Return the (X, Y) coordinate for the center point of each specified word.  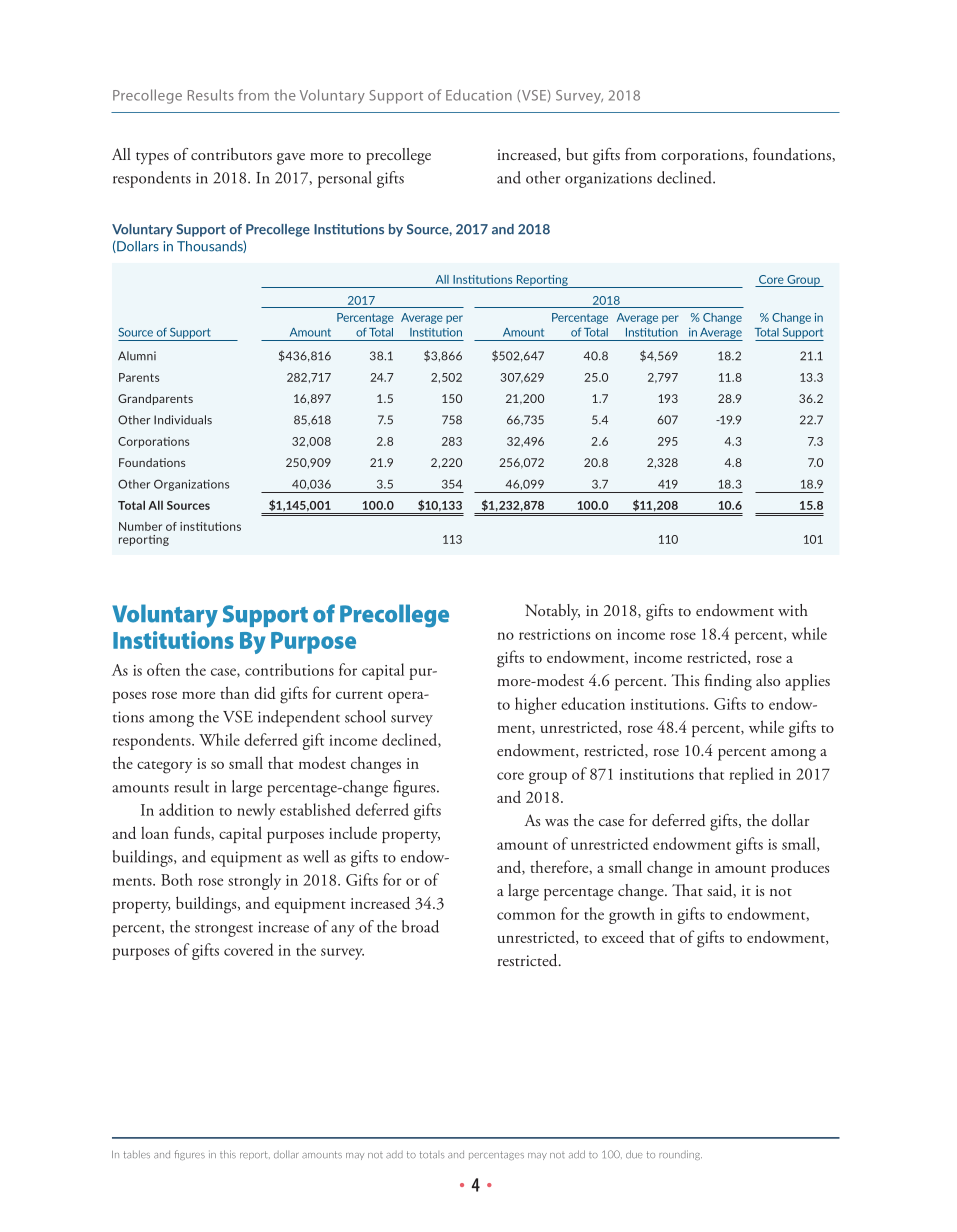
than (234, 692)
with (793, 610)
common (526, 916)
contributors (231, 154)
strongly (254, 881)
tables (137, 1154)
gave (291, 159)
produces (800, 868)
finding (728, 682)
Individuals (183, 420)
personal (345, 179)
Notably (552, 612)
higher (536, 705)
